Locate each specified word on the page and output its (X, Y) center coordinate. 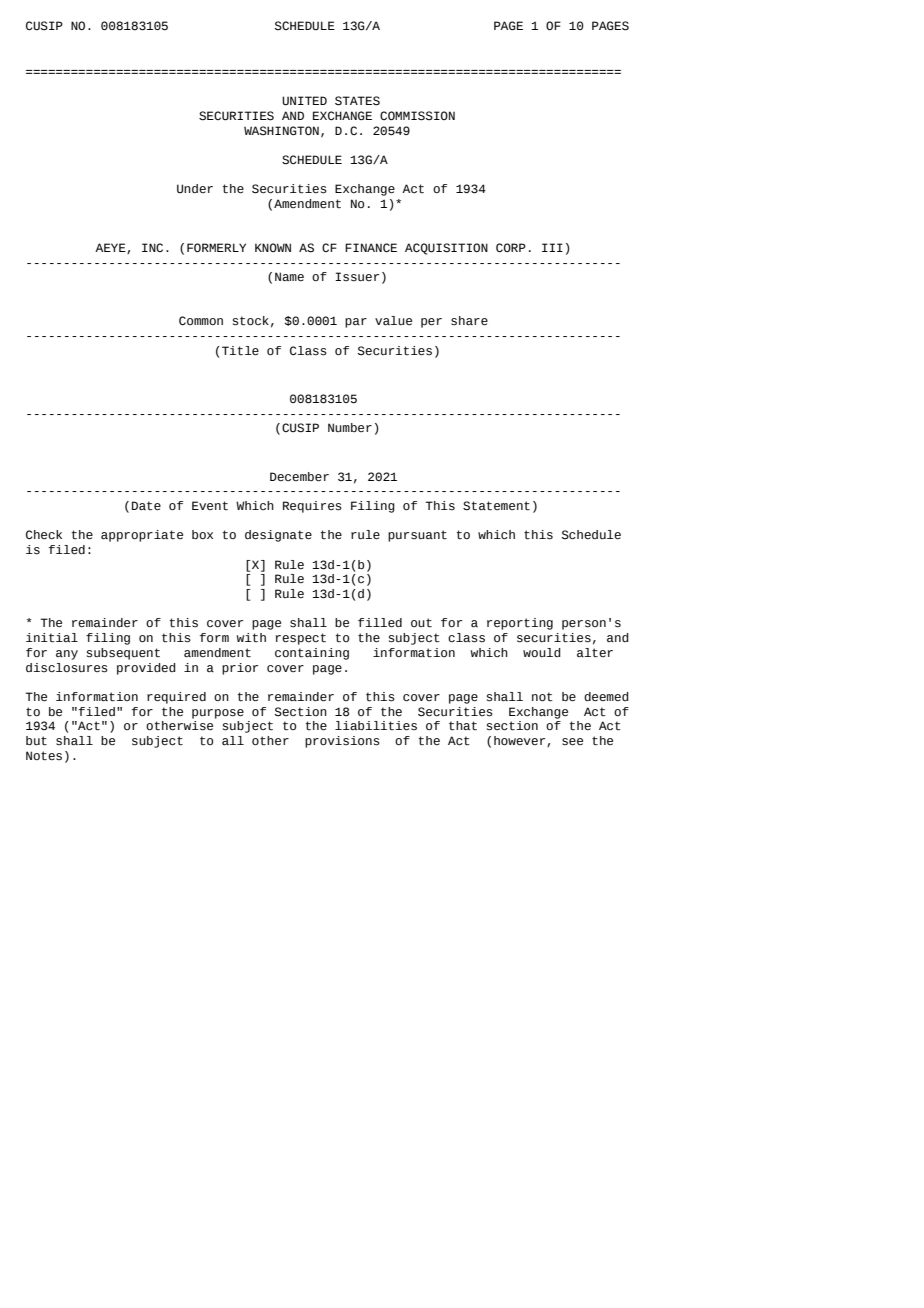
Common (201, 320)
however (521, 741)
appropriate (142, 536)
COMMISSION (417, 116)
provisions (342, 742)
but (36, 741)
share (469, 321)
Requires (312, 507)
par (356, 323)
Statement (496, 506)
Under (195, 188)
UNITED (304, 101)
